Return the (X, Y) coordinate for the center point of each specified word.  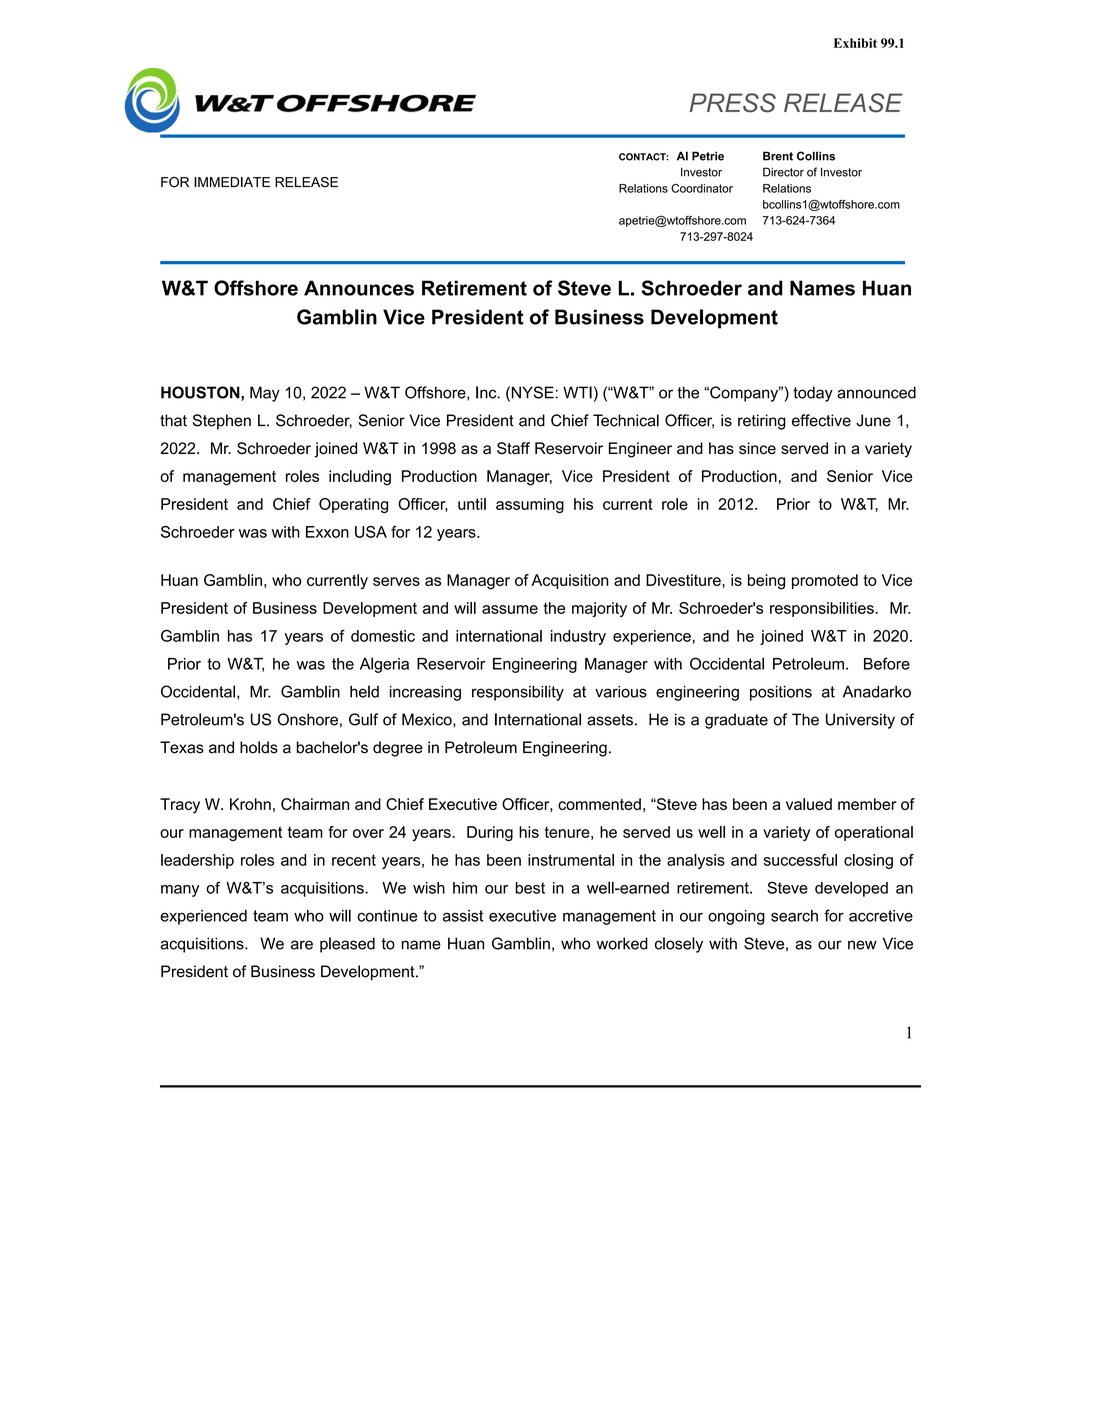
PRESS (732, 103)
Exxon (327, 532)
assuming (530, 505)
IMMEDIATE (232, 182)
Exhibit (855, 43)
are (302, 945)
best (530, 888)
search (794, 916)
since (757, 448)
